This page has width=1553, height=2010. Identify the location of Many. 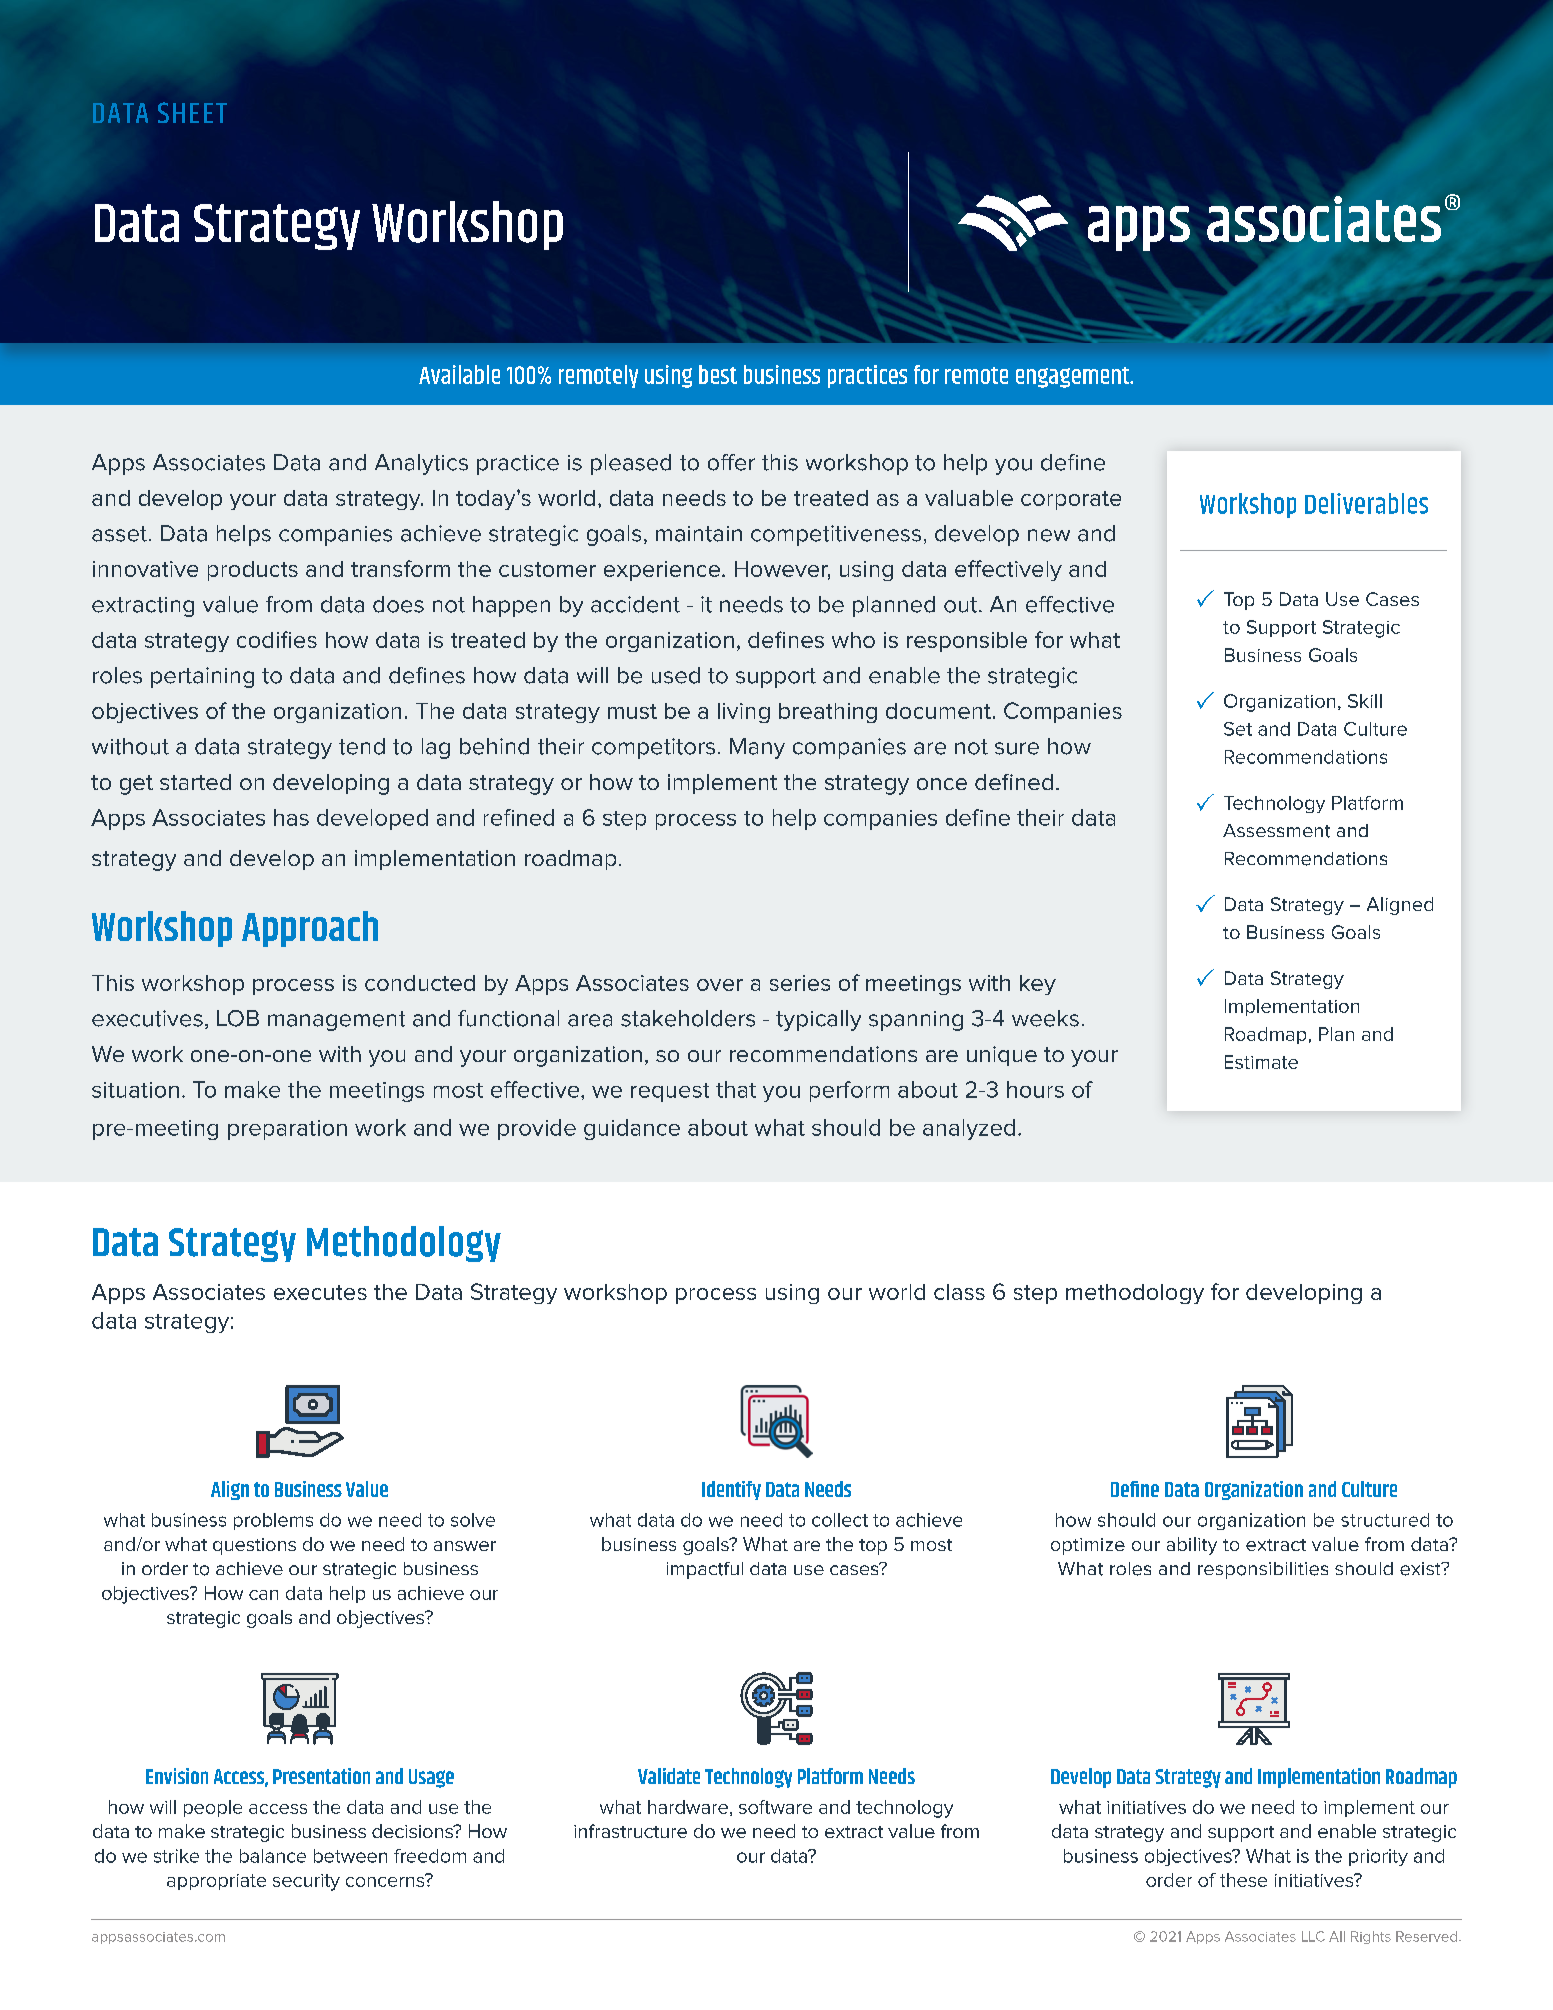
(757, 748).
